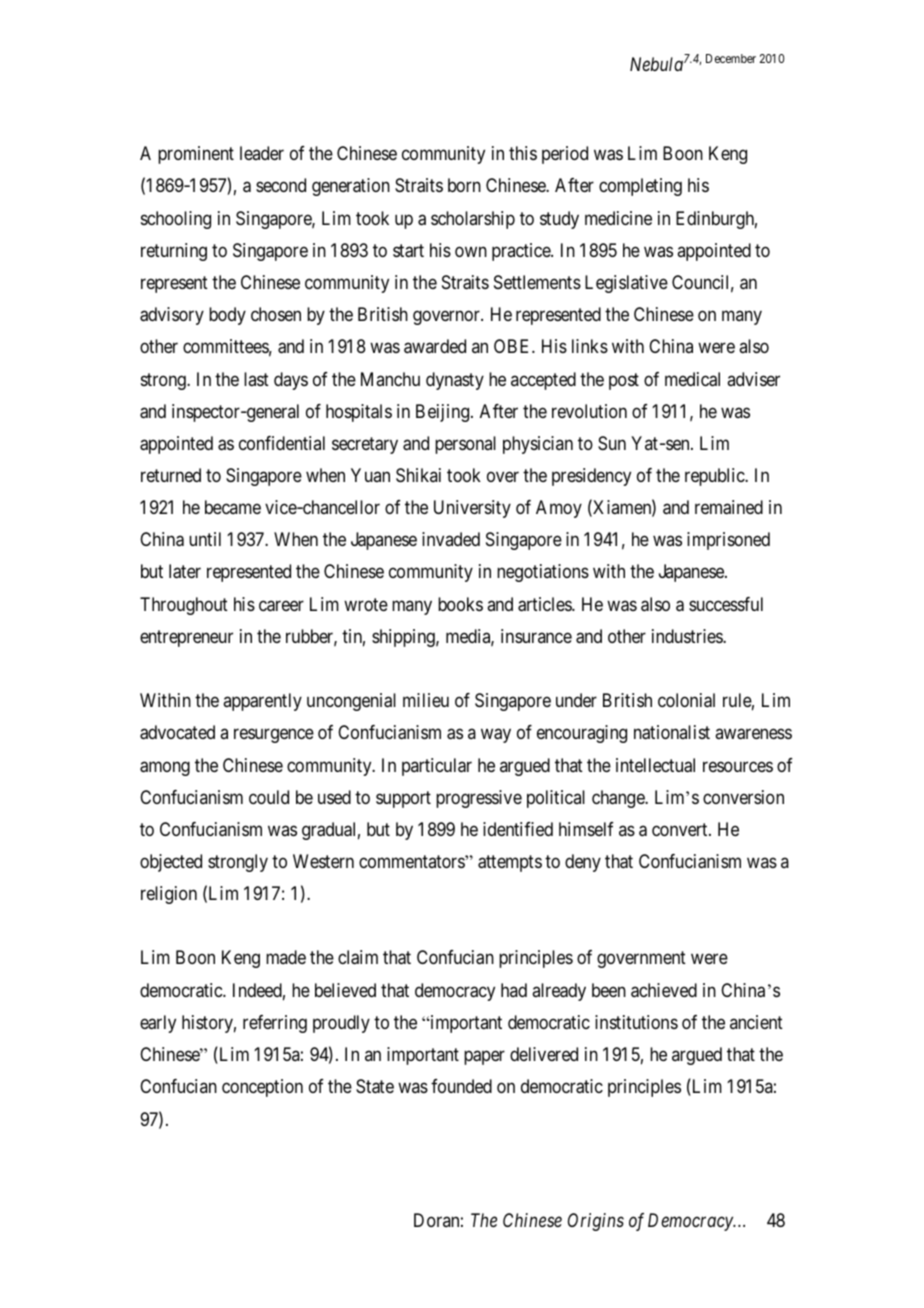 This screenshot has height=1308, width=924. I want to click on Origins, so click(596, 1222).
